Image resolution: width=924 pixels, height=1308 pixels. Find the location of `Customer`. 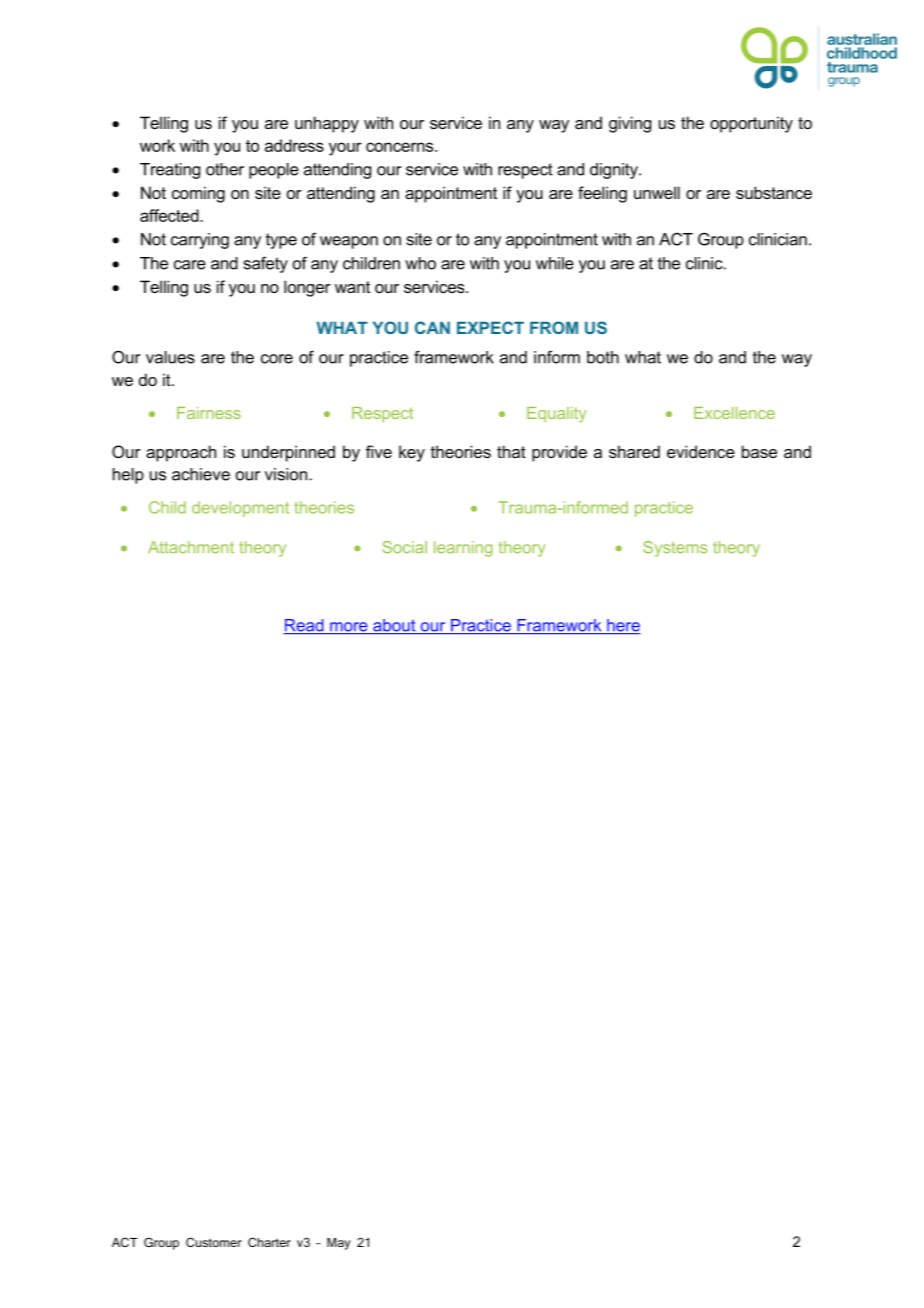

Customer is located at coordinates (214, 1242).
